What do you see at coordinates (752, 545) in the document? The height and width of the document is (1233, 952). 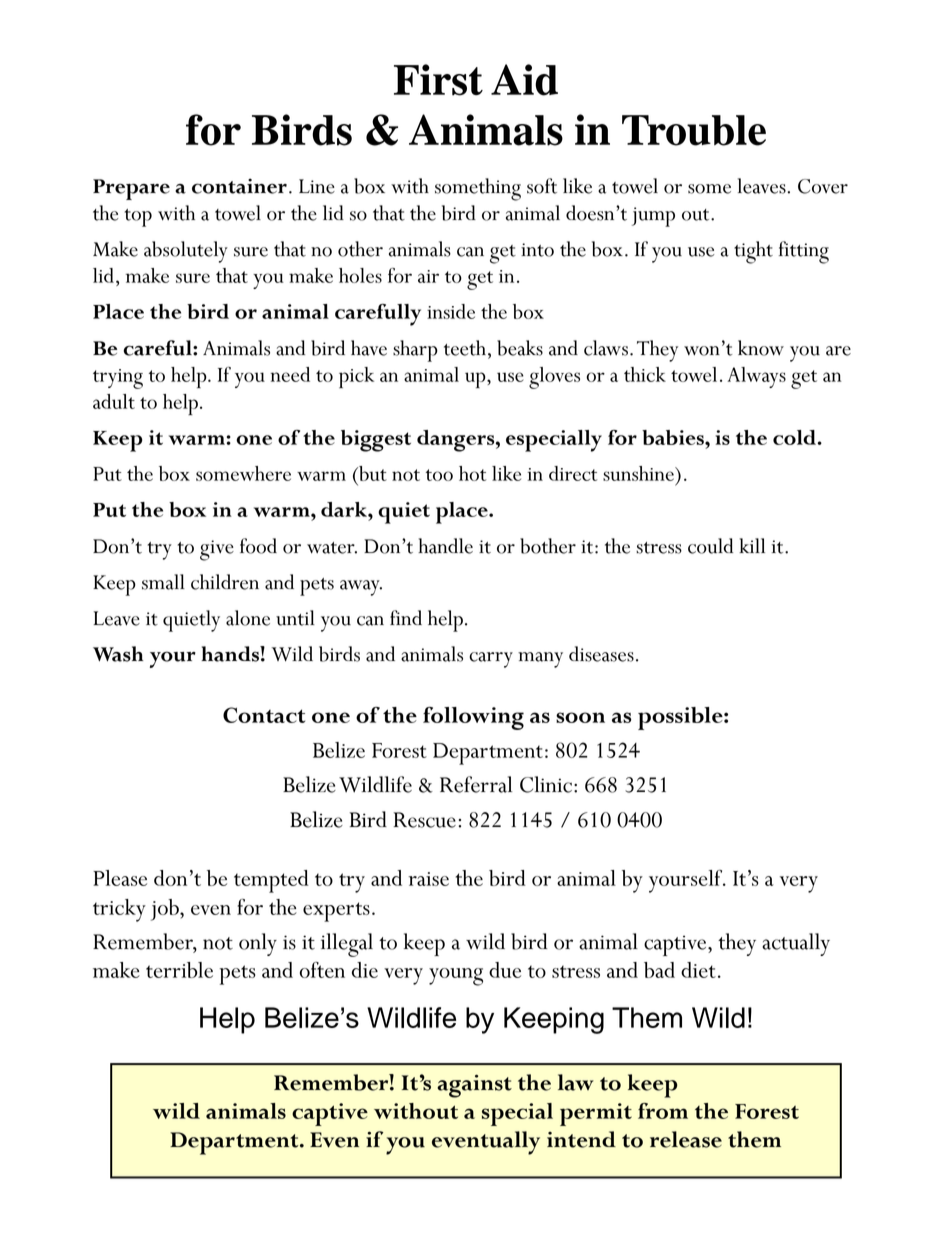 I see `kill` at bounding box center [752, 545].
